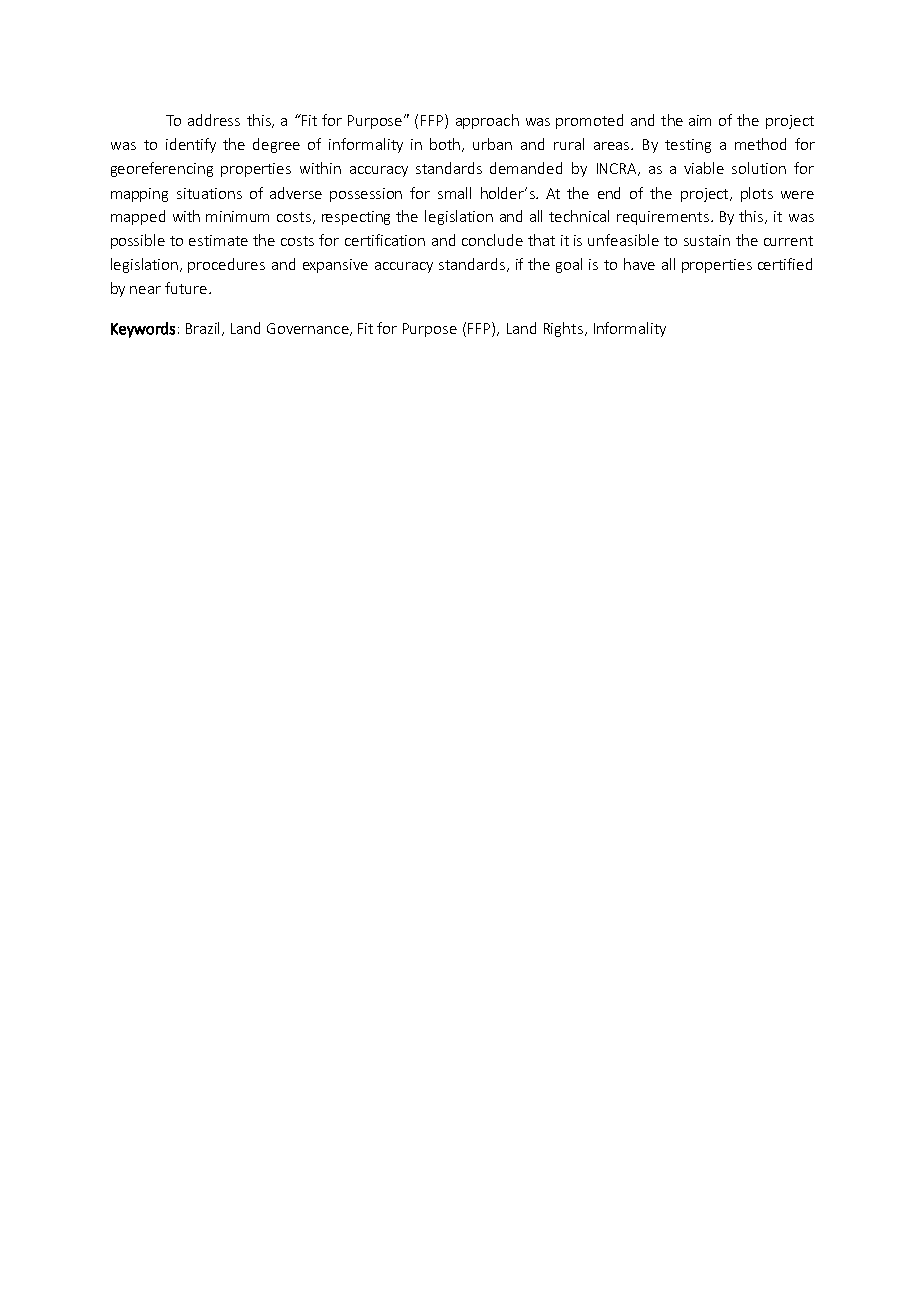  Describe the element at coordinates (700, 120) in the screenshot. I see `aim` at that location.
